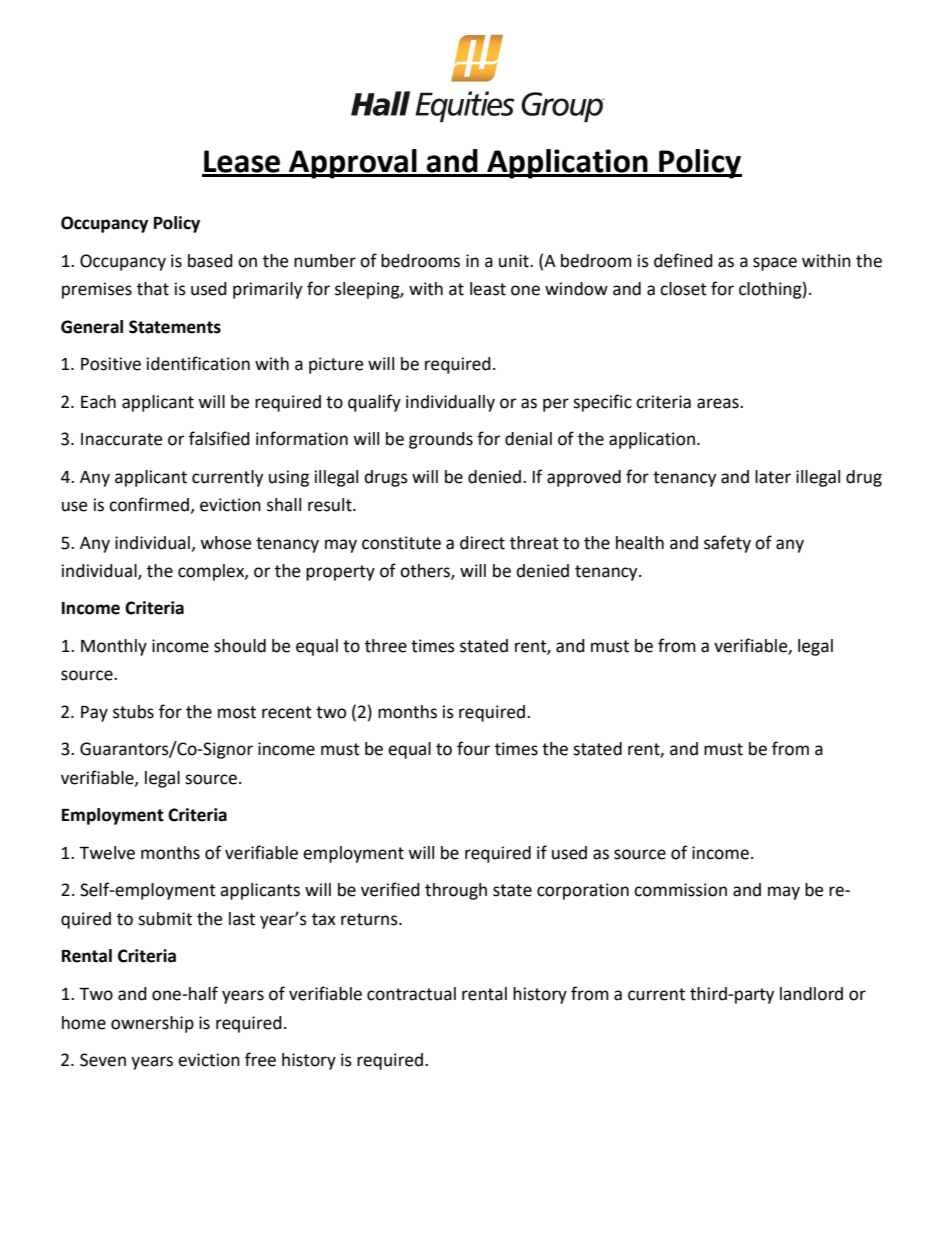  Describe the element at coordinates (152, 1024) in the screenshot. I see `ownership` at that location.
